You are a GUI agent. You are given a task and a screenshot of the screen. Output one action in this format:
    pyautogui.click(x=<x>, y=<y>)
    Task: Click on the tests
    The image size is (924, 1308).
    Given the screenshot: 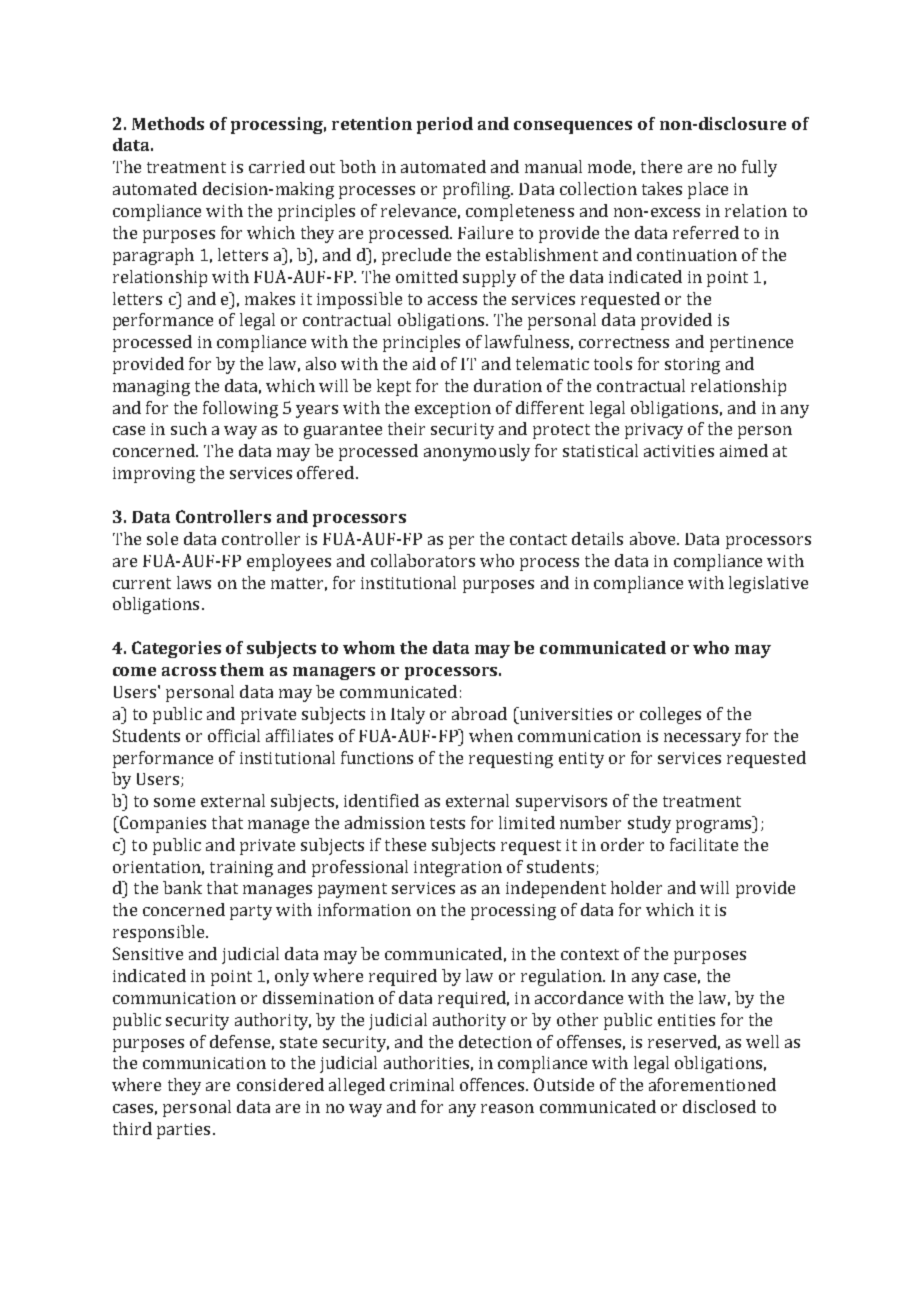 What is the action you would take?
    pyautogui.click(x=447, y=823)
